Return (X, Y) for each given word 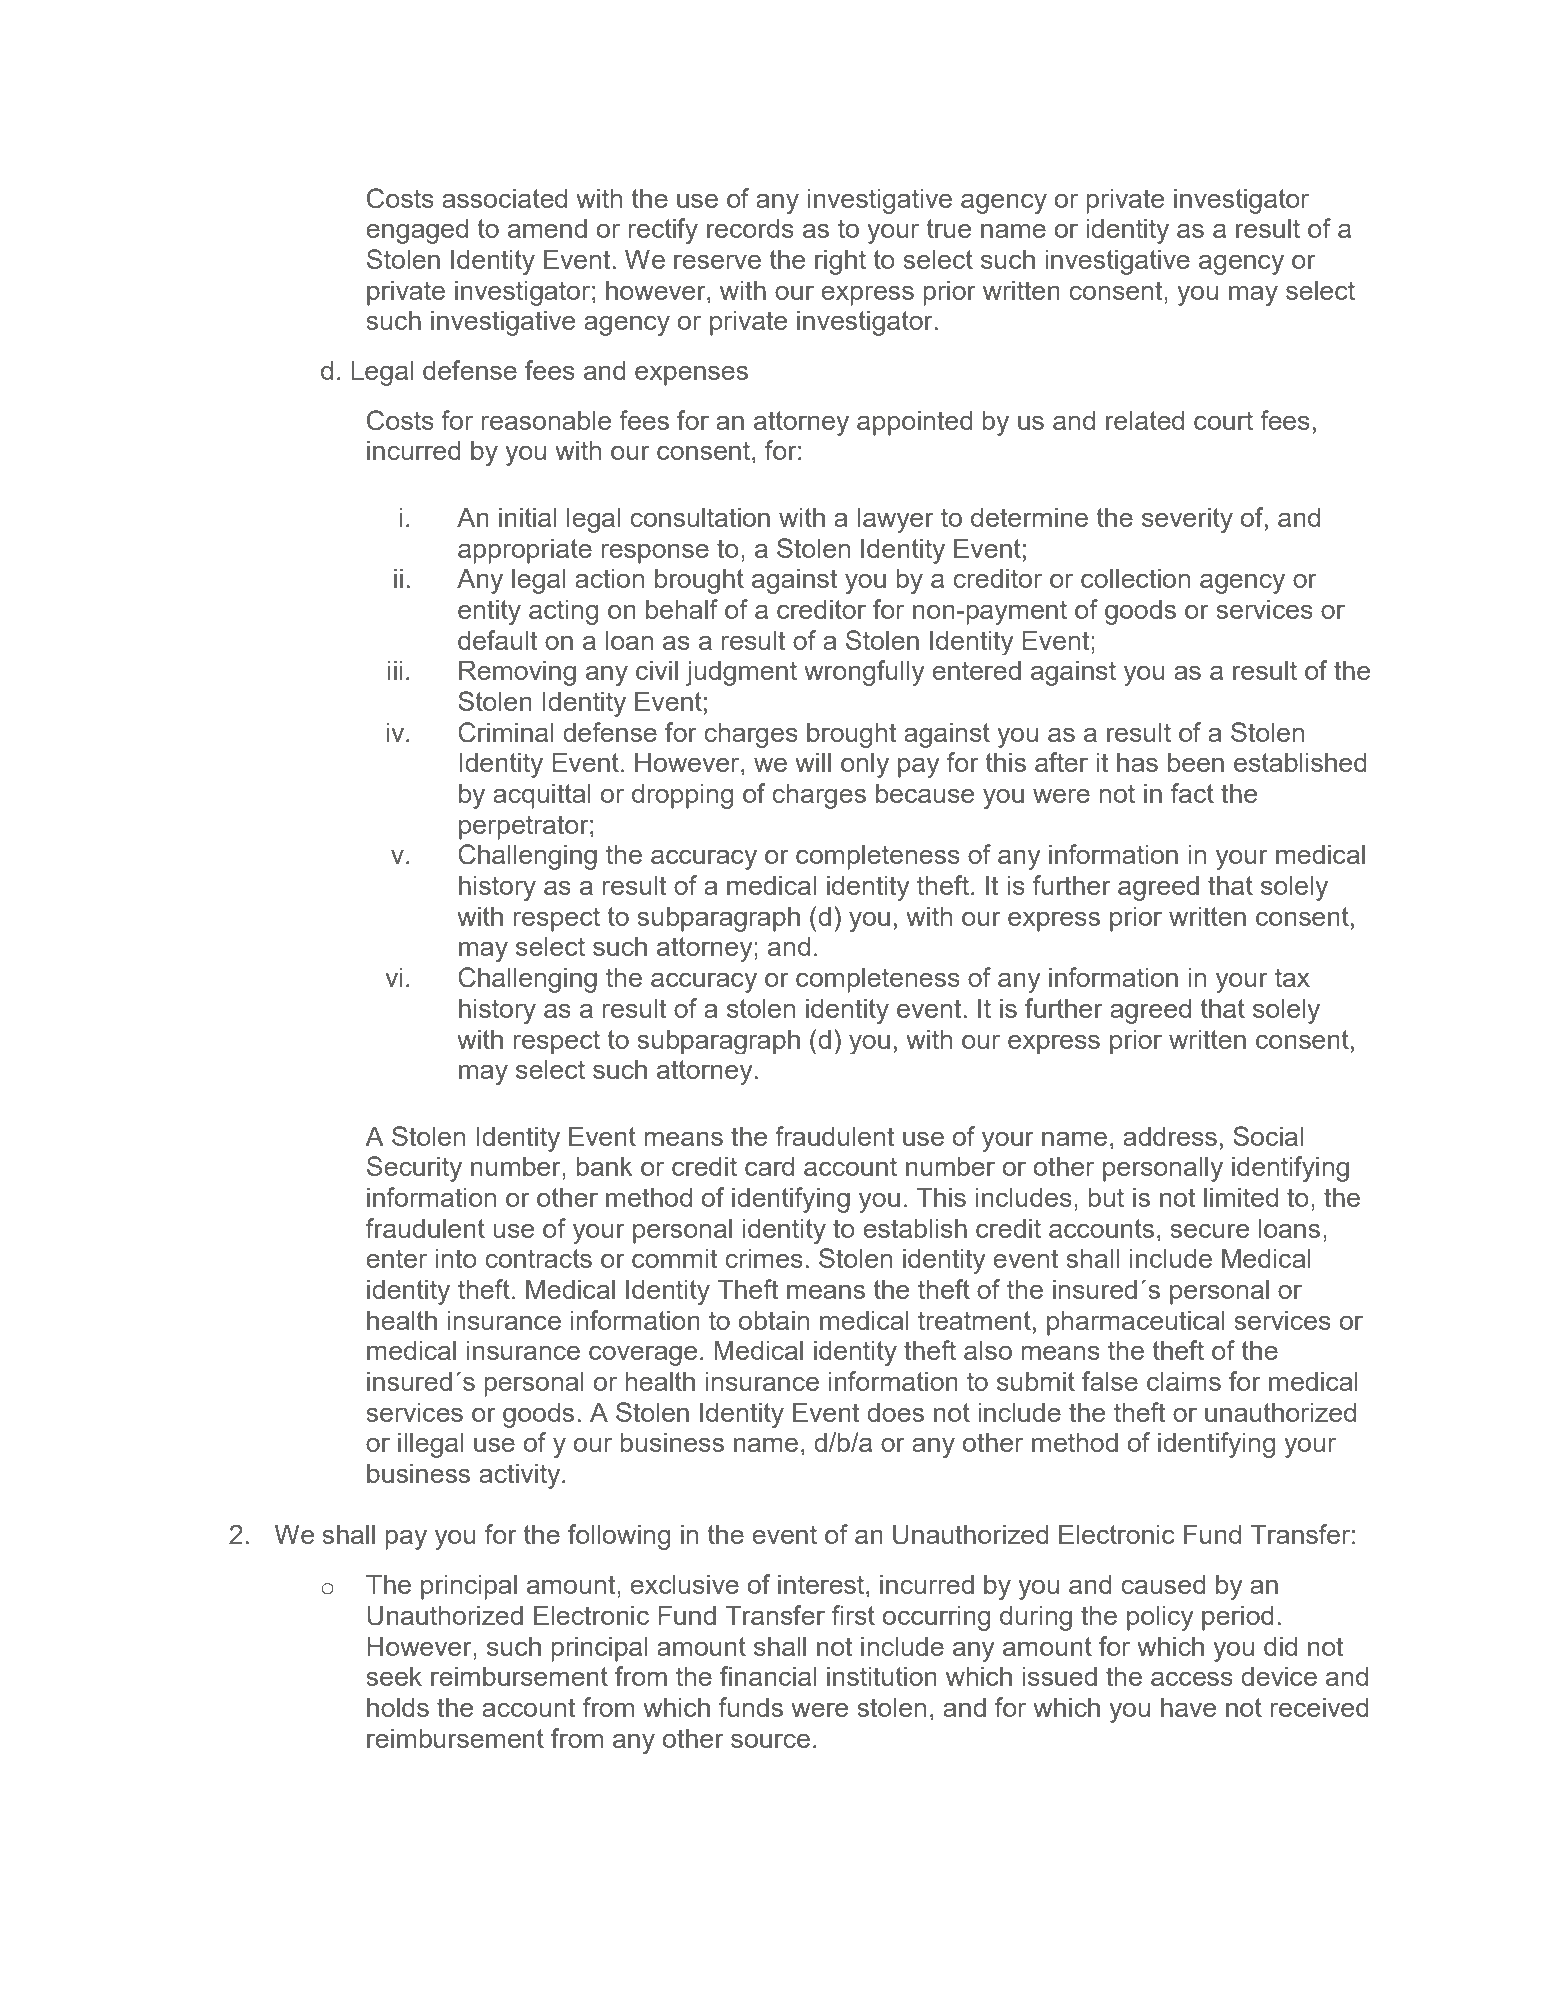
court (1223, 420)
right (840, 262)
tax (1292, 977)
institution (882, 1676)
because (925, 793)
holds (398, 1707)
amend (547, 228)
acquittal (542, 796)
